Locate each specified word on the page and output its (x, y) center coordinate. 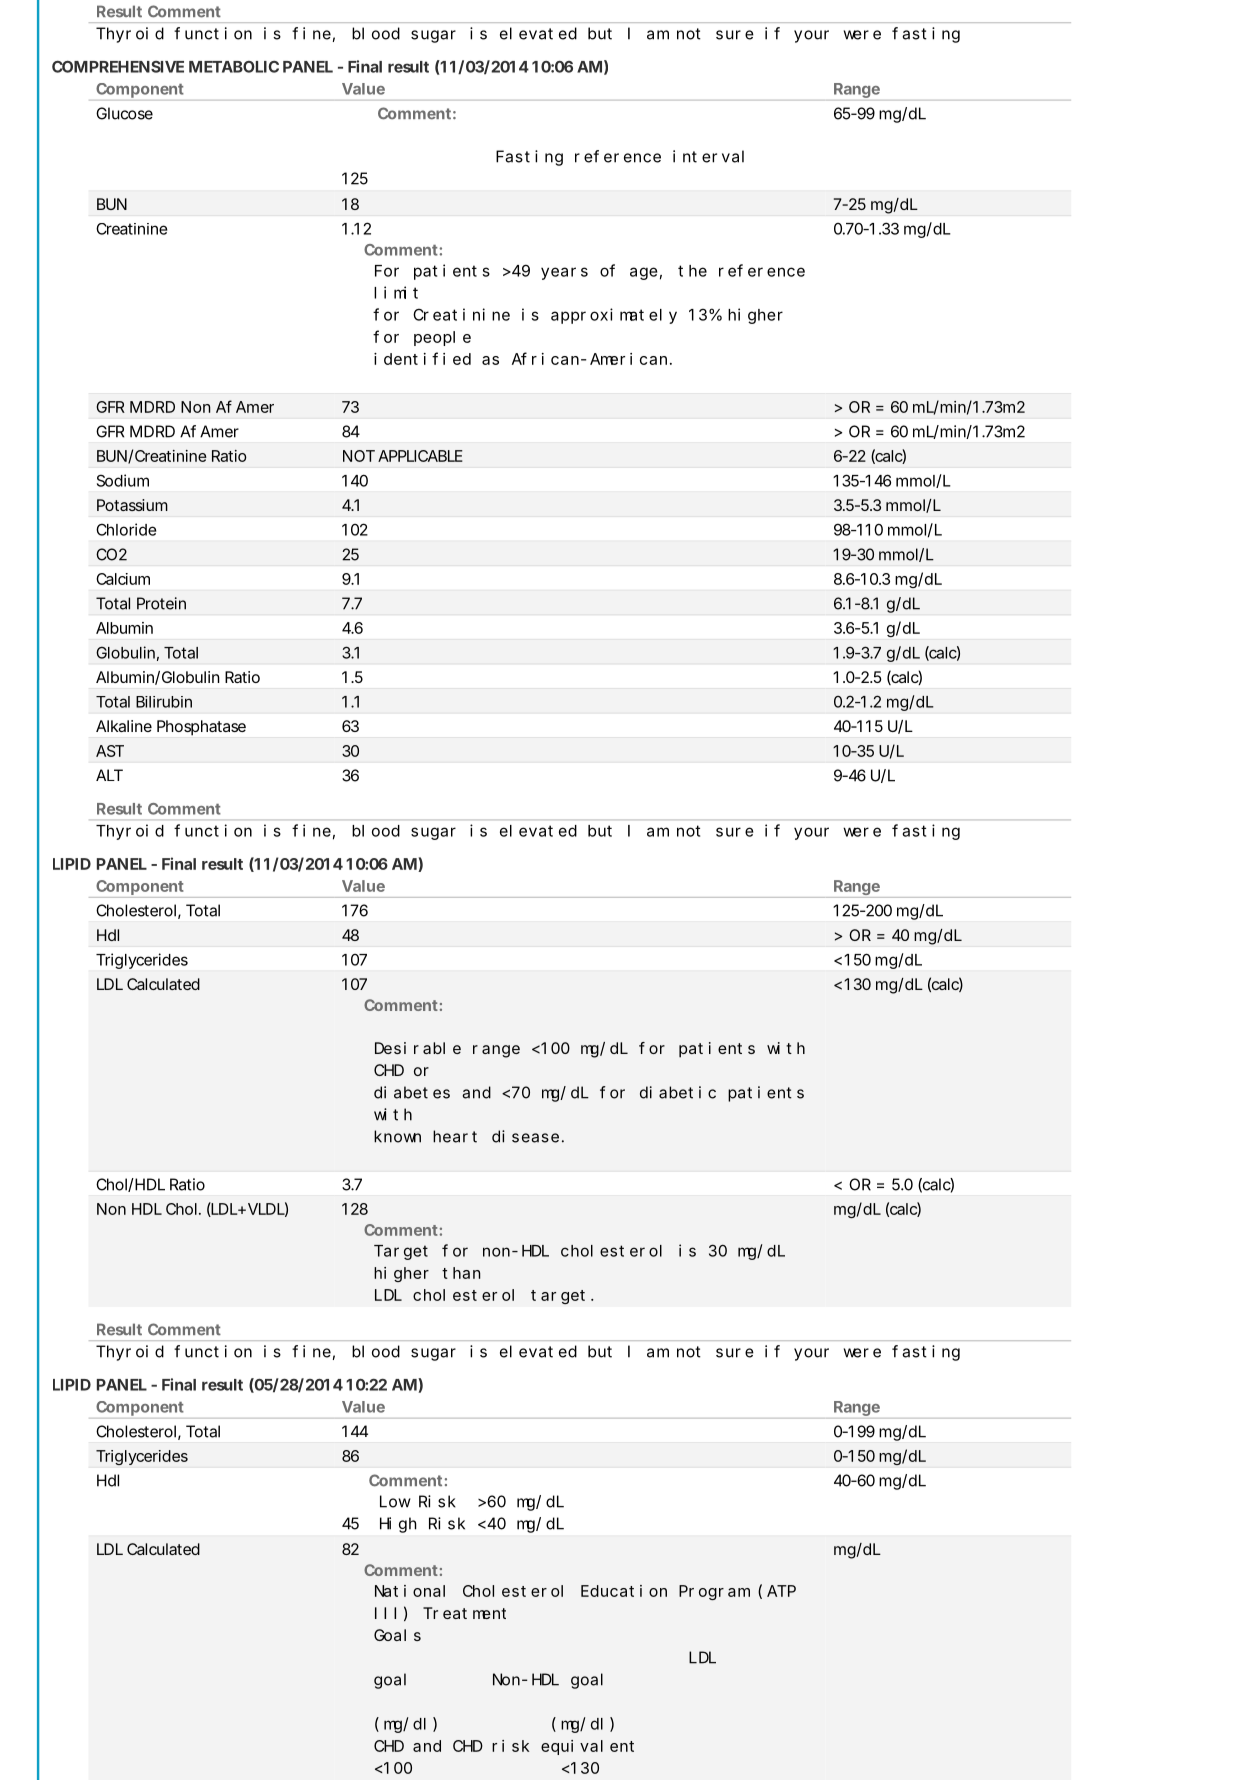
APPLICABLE (420, 456)
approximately (614, 316)
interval (708, 156)
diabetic (678, 1092)
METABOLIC (234, 67)
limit (396, 292)
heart (455, 1136)
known (397, 1136)
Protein (161, 603)
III (385, 1613)
